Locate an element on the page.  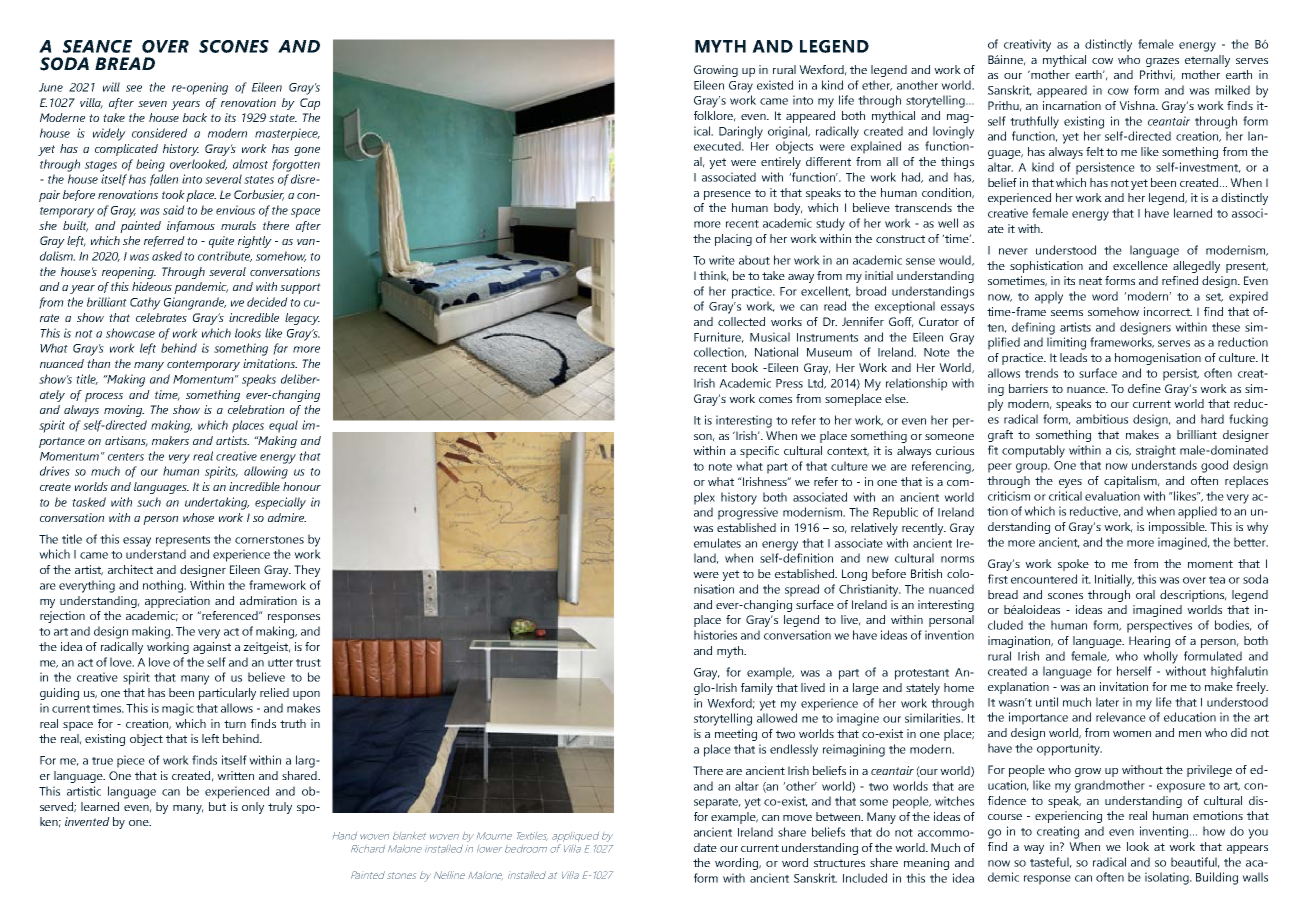
move is located at coordinates (797, 818).
